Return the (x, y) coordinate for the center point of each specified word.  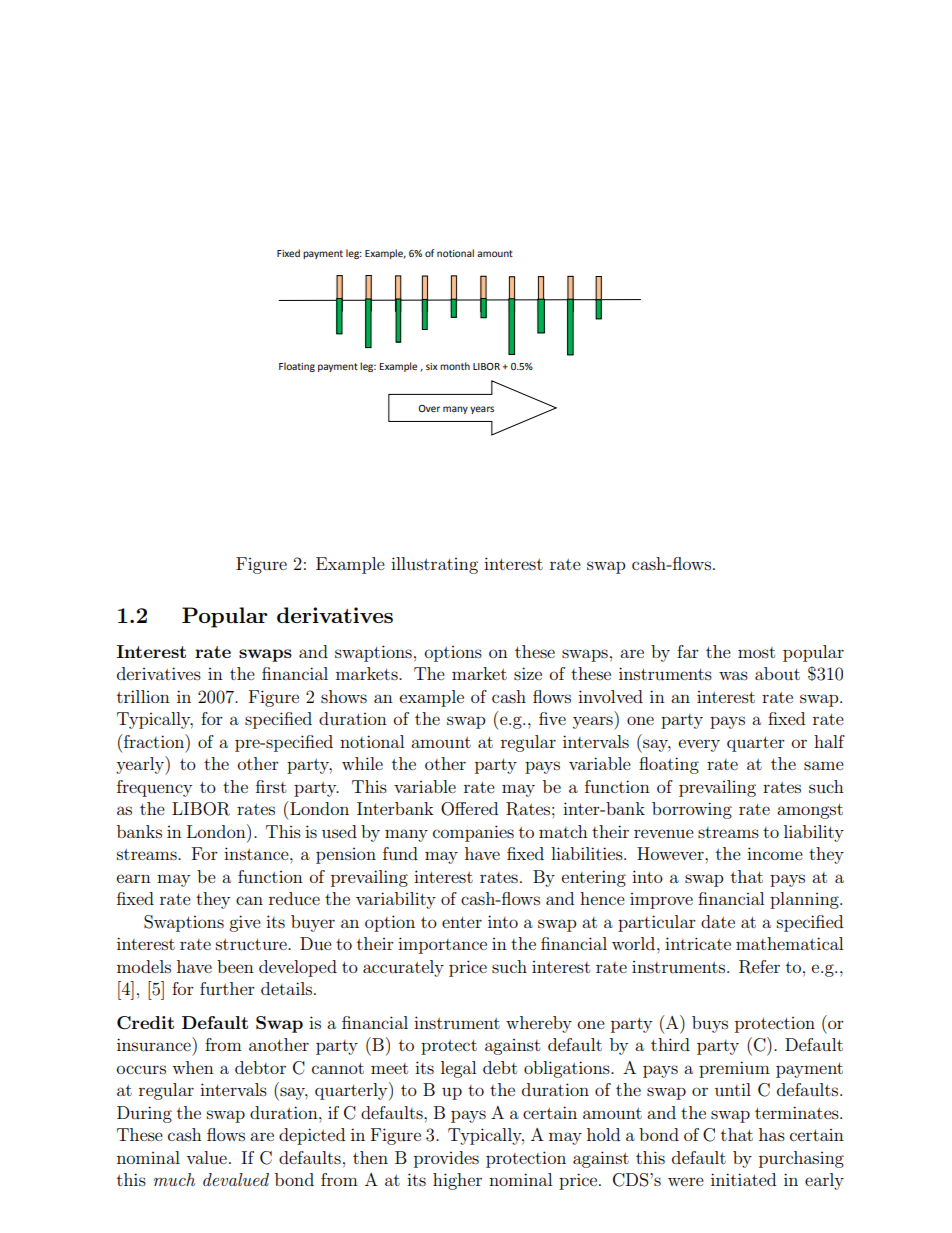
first (271, 786)
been (235, 966)
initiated (743, 1179)
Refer (759, 967)
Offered (469, 809)
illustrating (434, 565)
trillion (143, 696)
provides (446, 1159)
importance (442, 945)
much (174, 1179)
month (455, 366)
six (432, 366)
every (699, 745)
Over (429, 408)
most (756, 652)
